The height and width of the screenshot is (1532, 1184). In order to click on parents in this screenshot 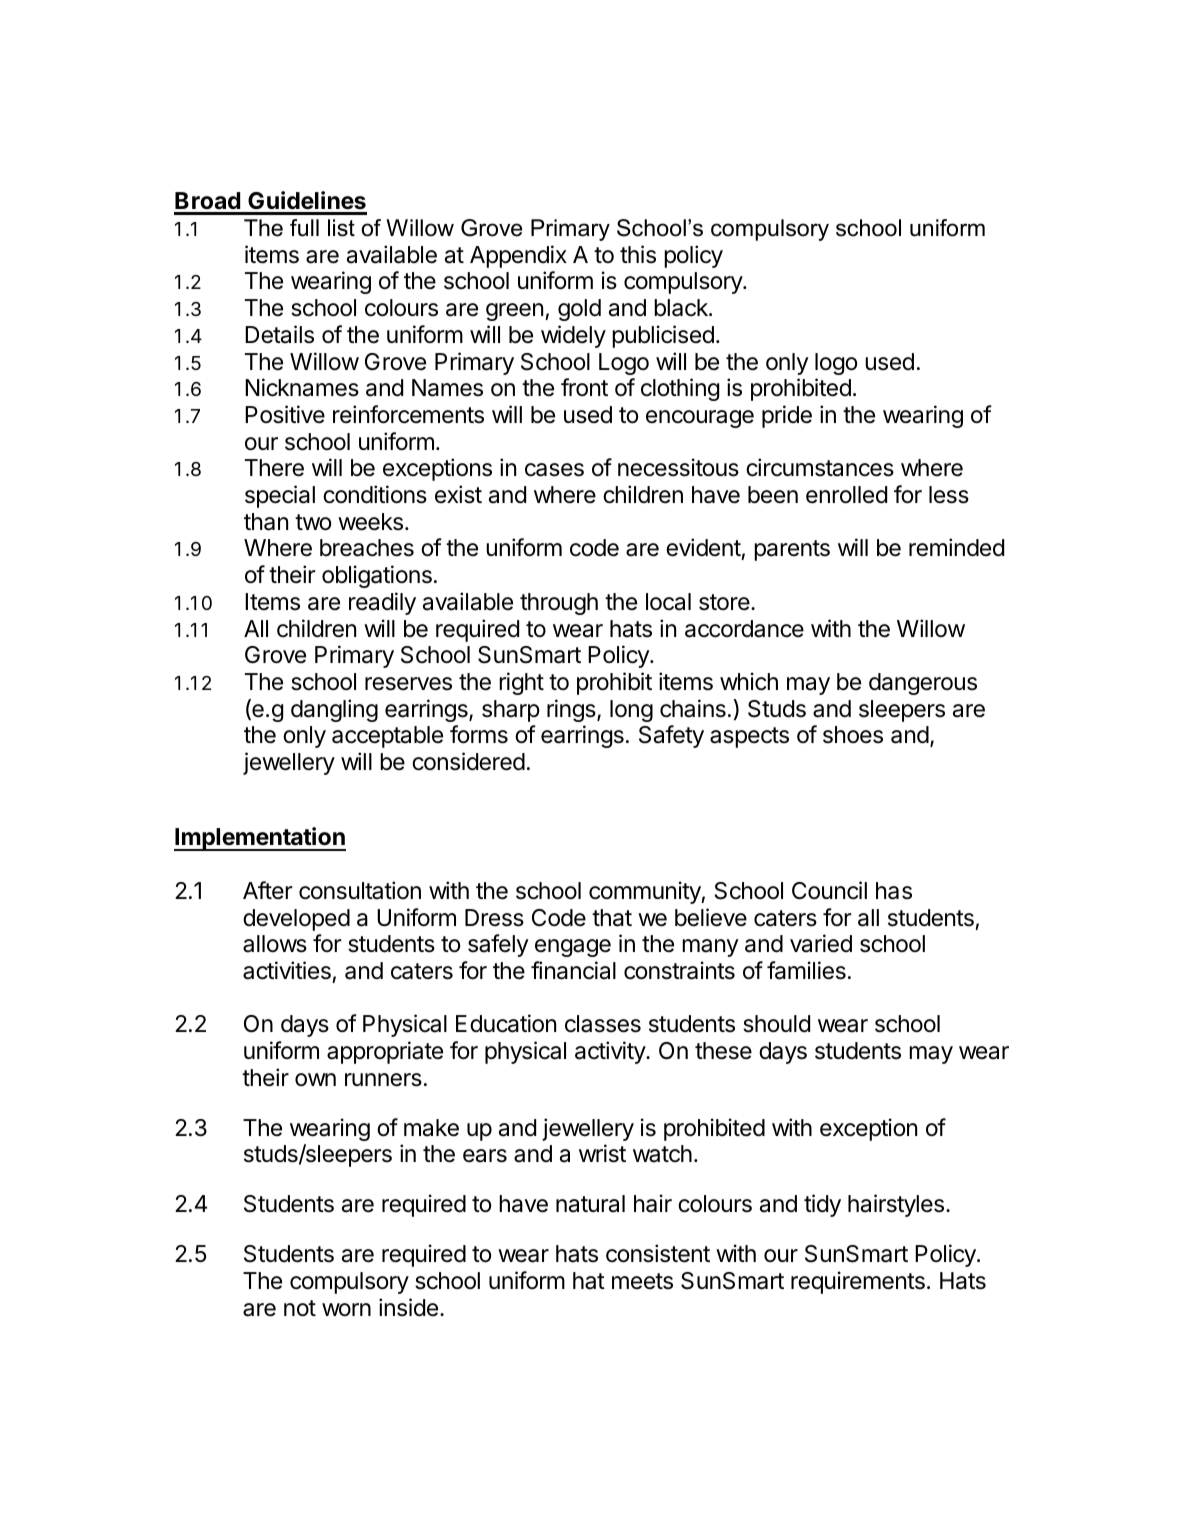, I will do `click(792, 550)`.
